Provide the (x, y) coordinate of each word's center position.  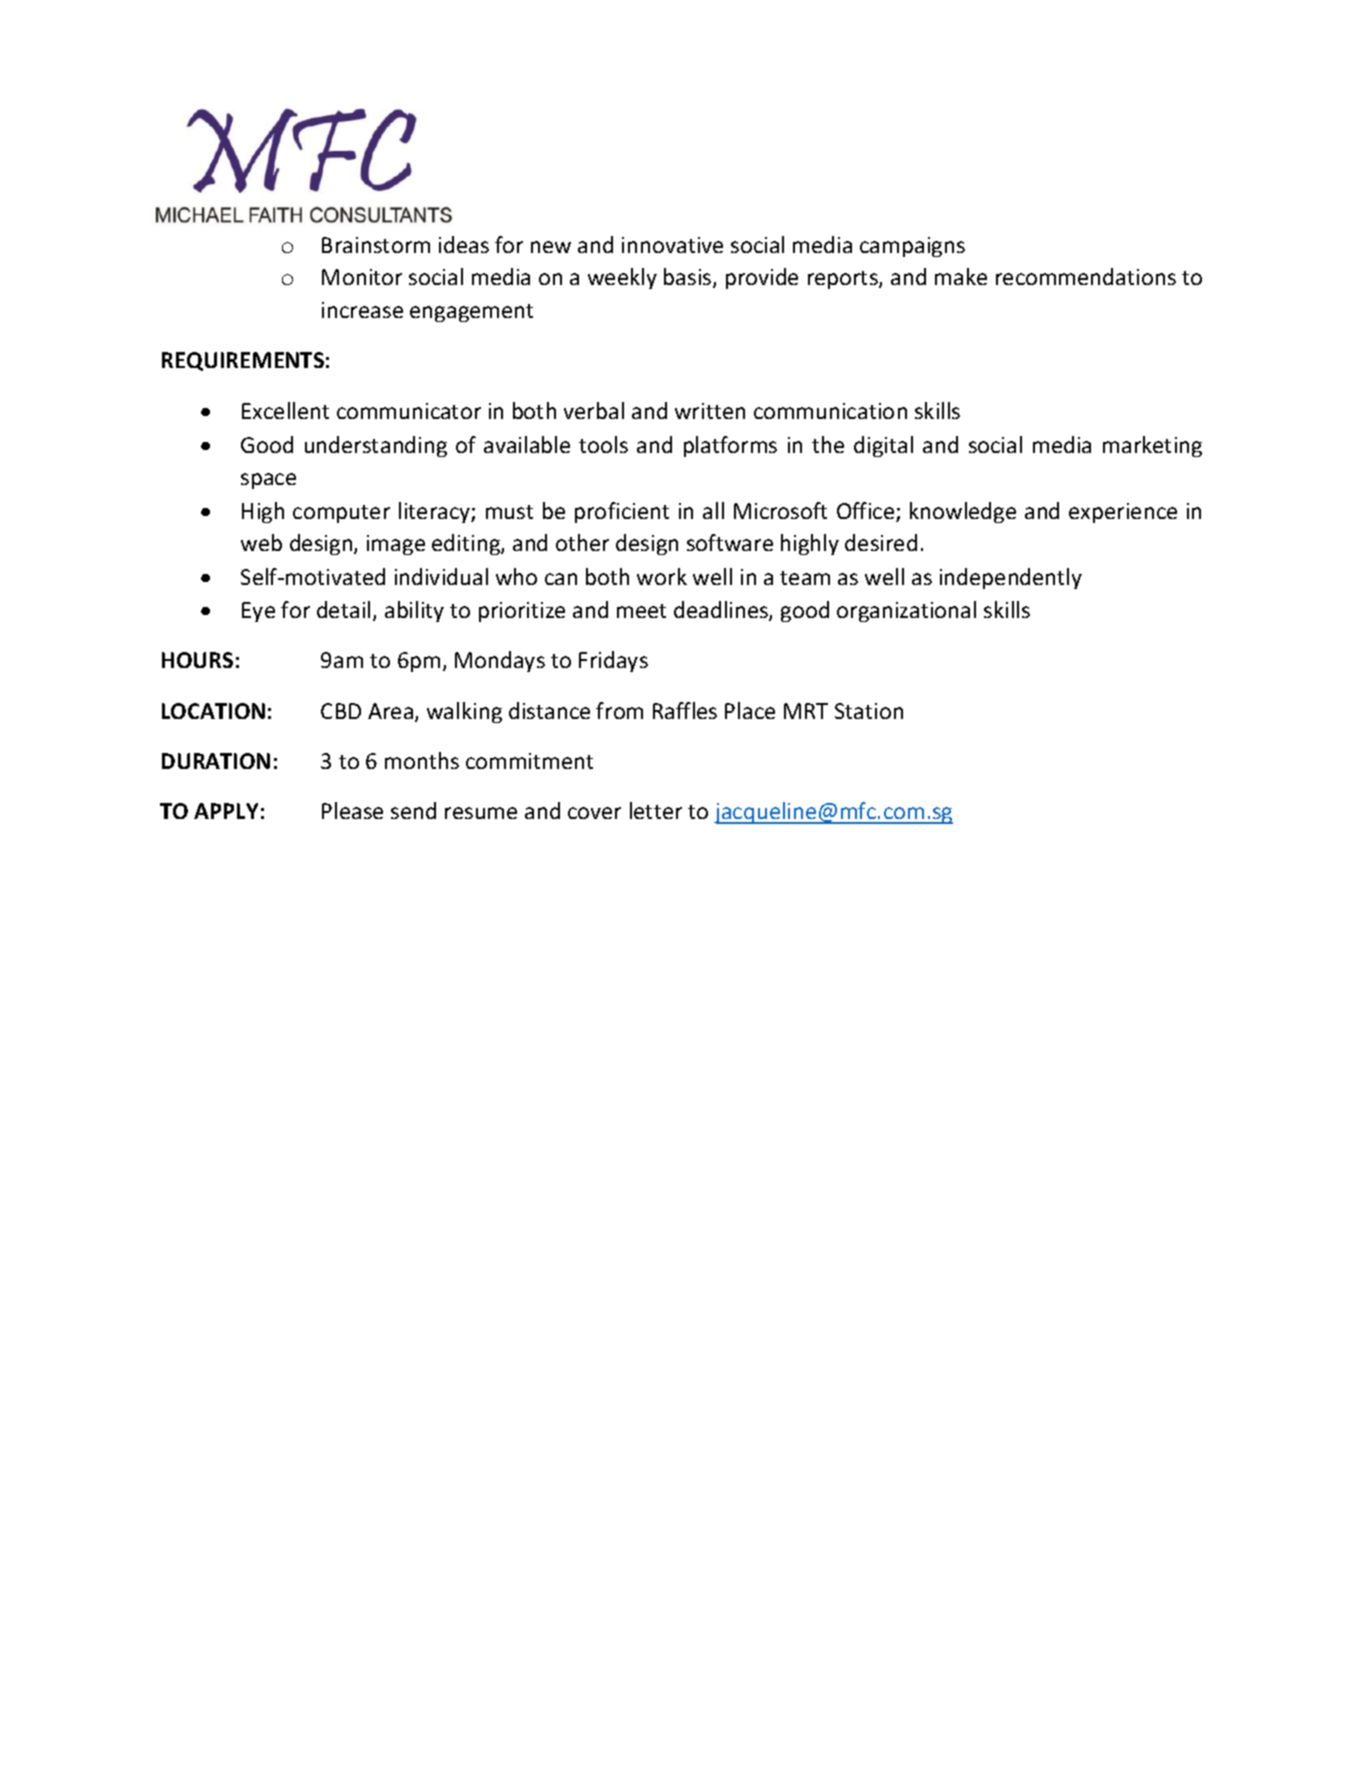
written (710, 411)
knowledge (963, 512)
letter (656, 810)
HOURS (197, 660)
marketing (1152, 446)
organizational (906, 611)
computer (341, 514)
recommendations (1086, 276)
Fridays (613, 661)
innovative (672, 245)
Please (352, 810)
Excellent (285, 410)
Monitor (362, 277)
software (730, 542)
